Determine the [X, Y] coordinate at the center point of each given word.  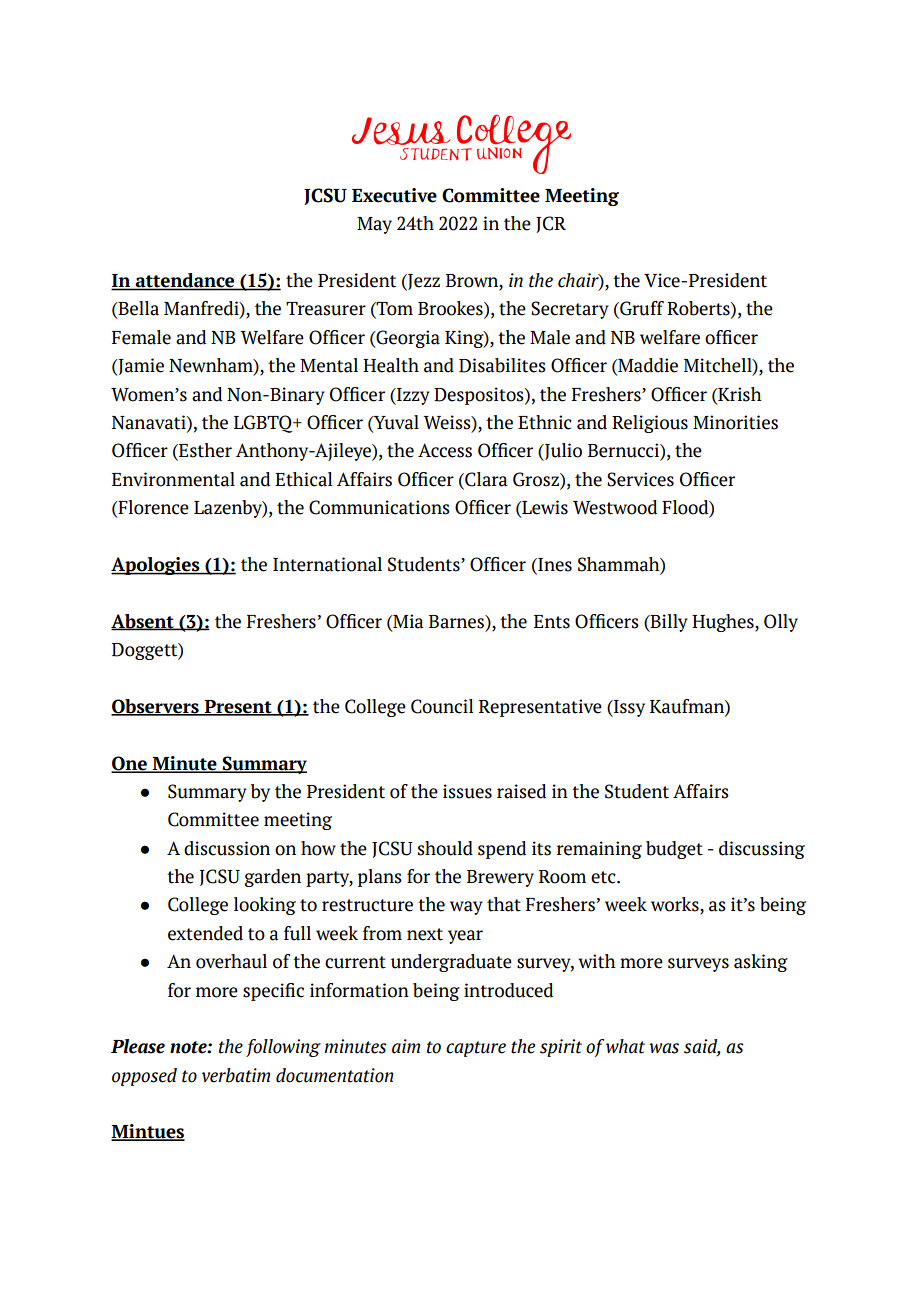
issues [467, 791]
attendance [185, 281]
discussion [227, 848]
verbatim [236, 1075]
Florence [152, 508]
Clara [485, 479]
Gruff [641, 309]
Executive [394, 195]
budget [674, 850]
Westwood [615, 507]
